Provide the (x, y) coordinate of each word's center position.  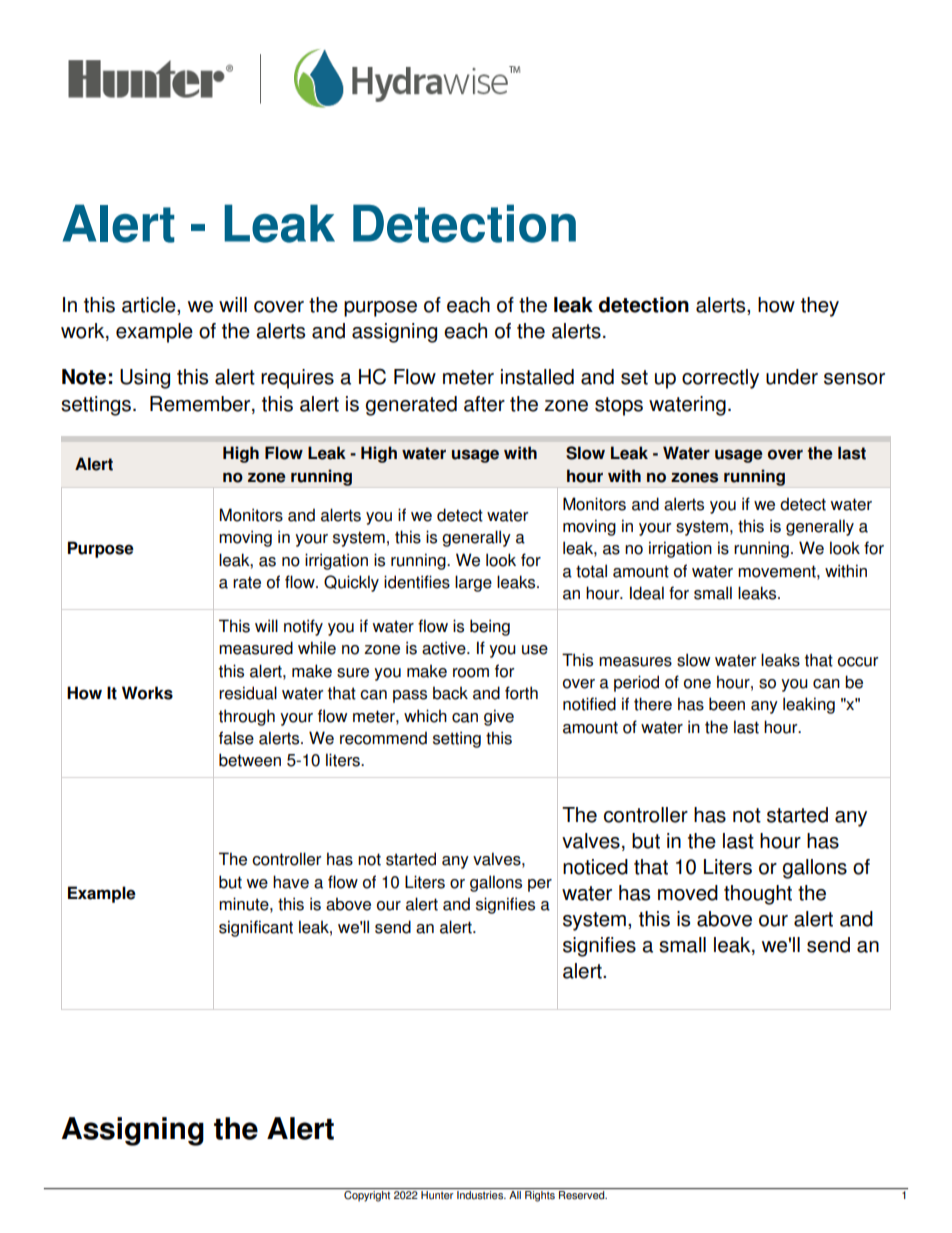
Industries (481, 1195)
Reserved (583, 1195)
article (150, 305)
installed (537, 377)
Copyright (367, 1195)
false (236, 738)
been (727, 704)
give (499, 717)
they (820, 307)
